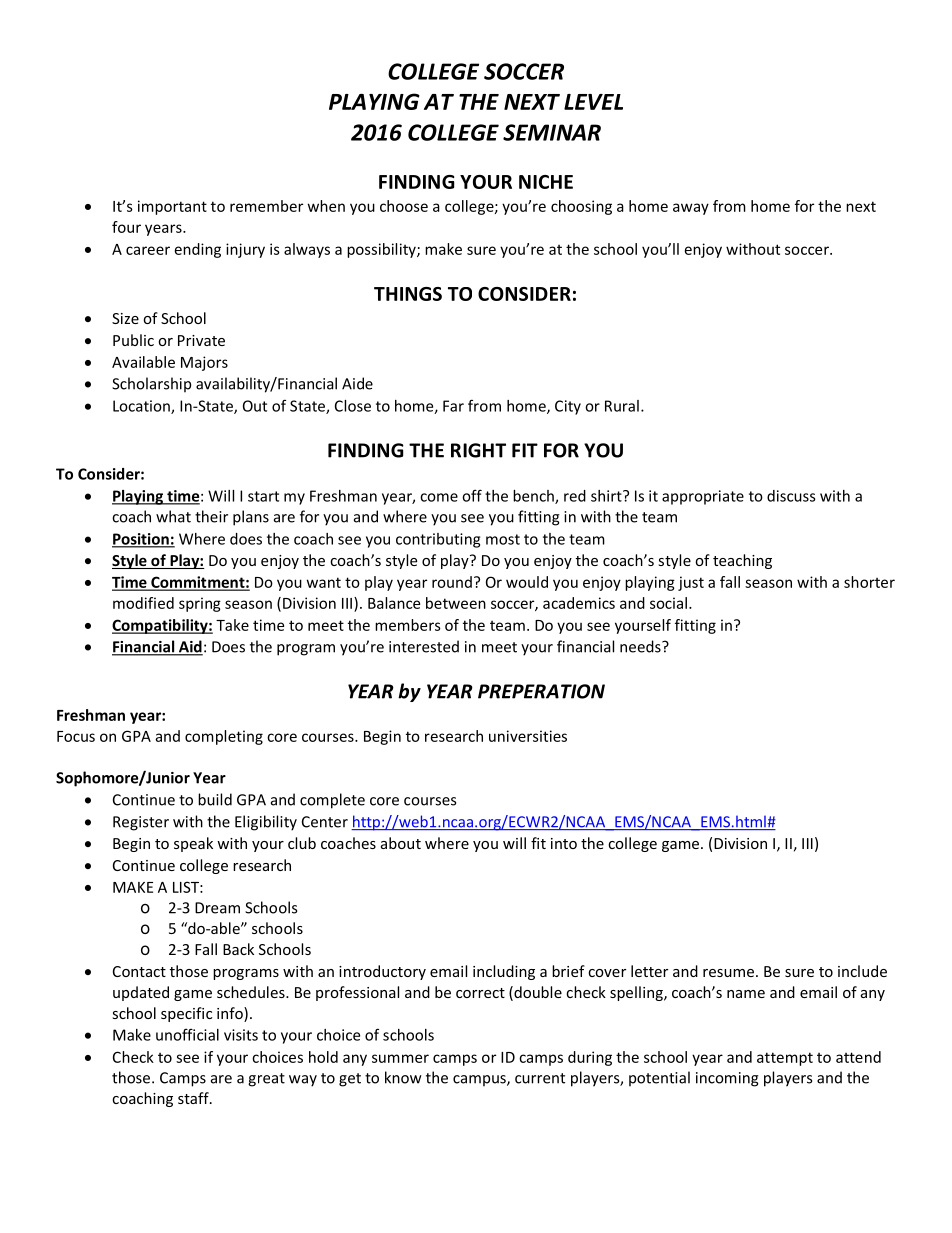 This screenshot has height=1233, width=952. Describe the element at coordinates (401, 843) in the screenshot. I see `about` at that location.
